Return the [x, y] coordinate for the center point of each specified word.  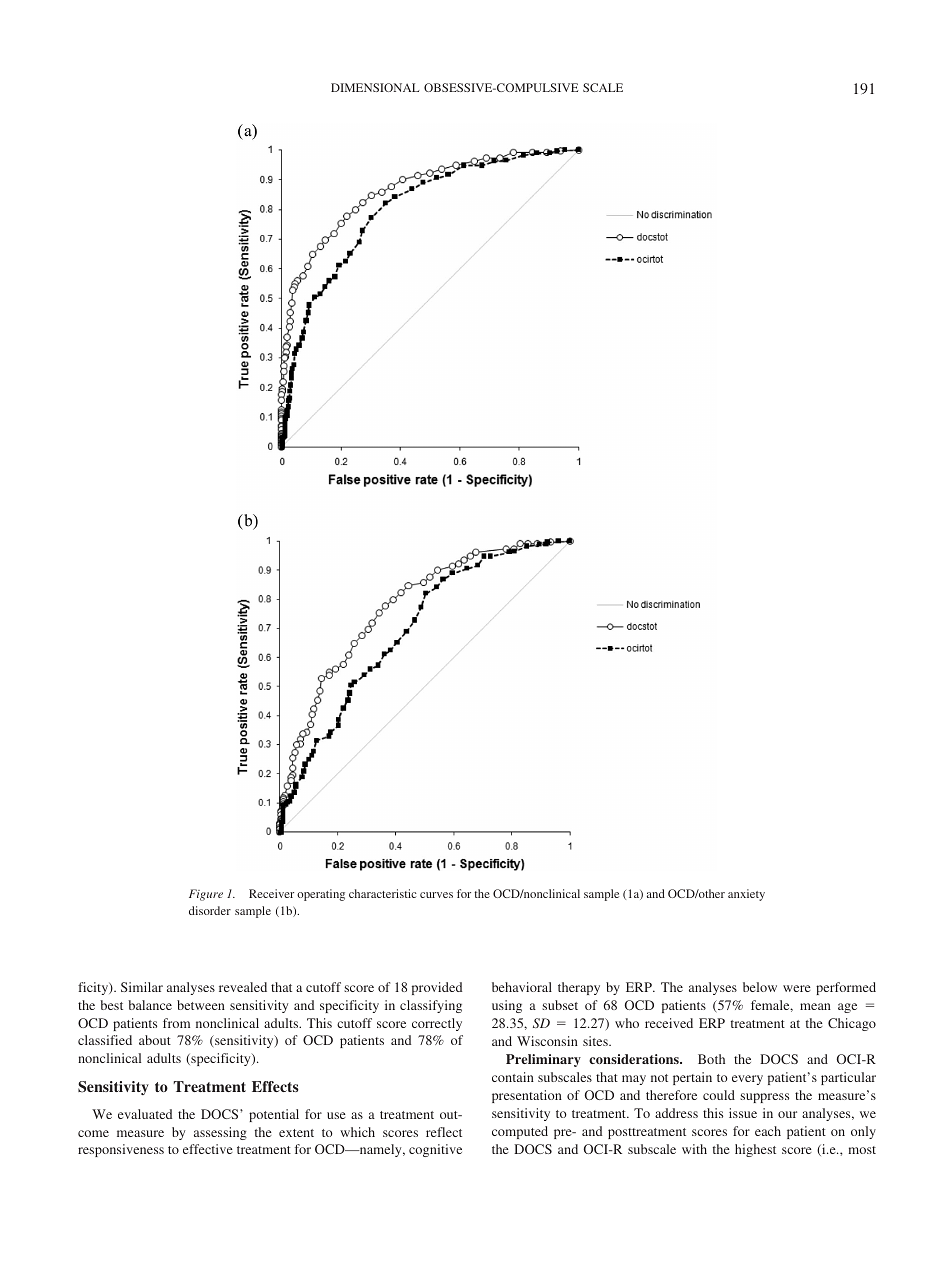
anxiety [746, 895]
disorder [210, 910]
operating [321, 895]
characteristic [383, 893]
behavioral [522, 987]
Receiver [271, 893]
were [797, 988]
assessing [220, 1133]
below [760, 987]
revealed [243, 987]
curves [436, 895]
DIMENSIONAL [375, 87]
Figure [206, 895]
